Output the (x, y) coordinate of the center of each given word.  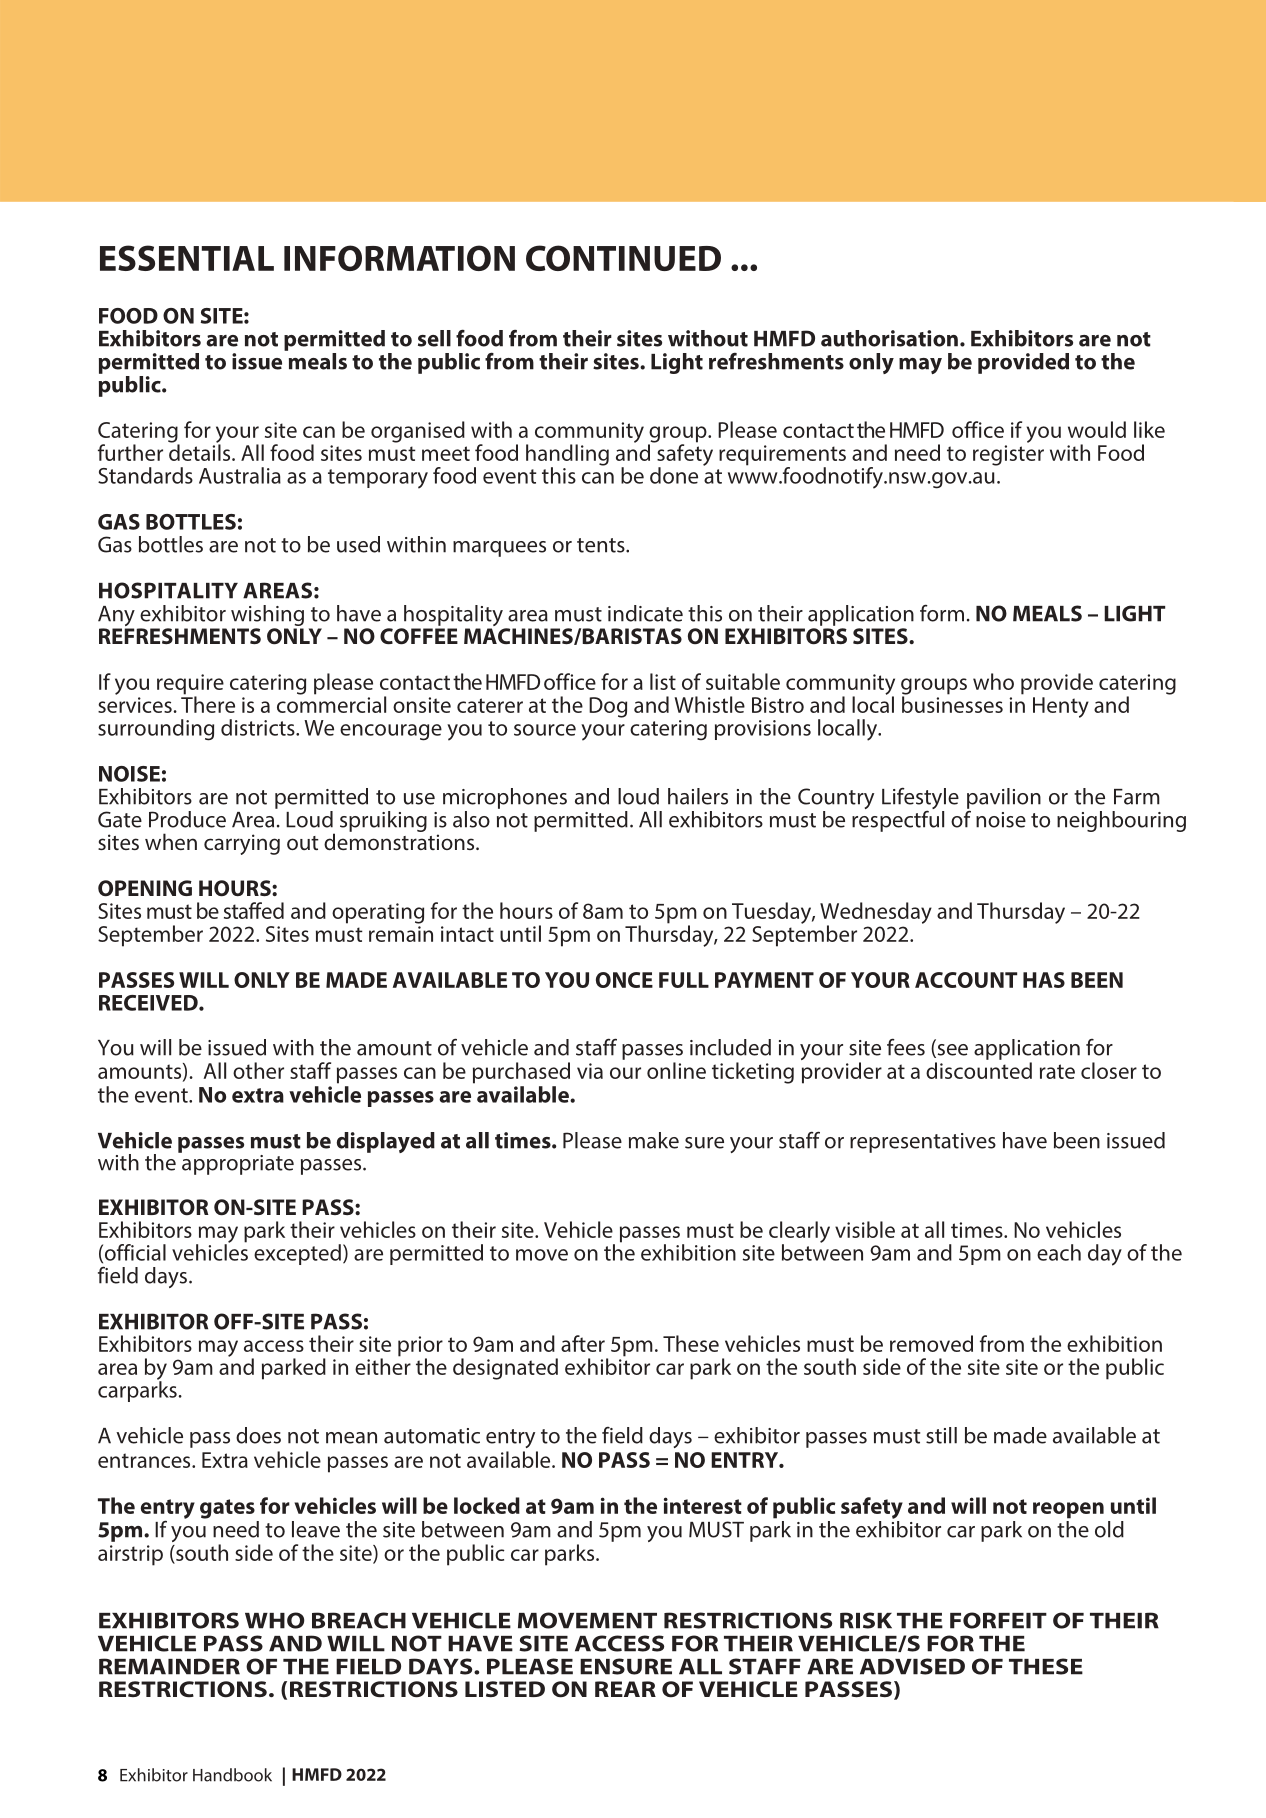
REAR (625, 1689)
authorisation (889, 338)
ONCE (624, 980)
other (258, 1070)
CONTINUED (623, 258)
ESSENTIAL (187, 258)
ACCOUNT (966, 980)
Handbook (232, 1775)
